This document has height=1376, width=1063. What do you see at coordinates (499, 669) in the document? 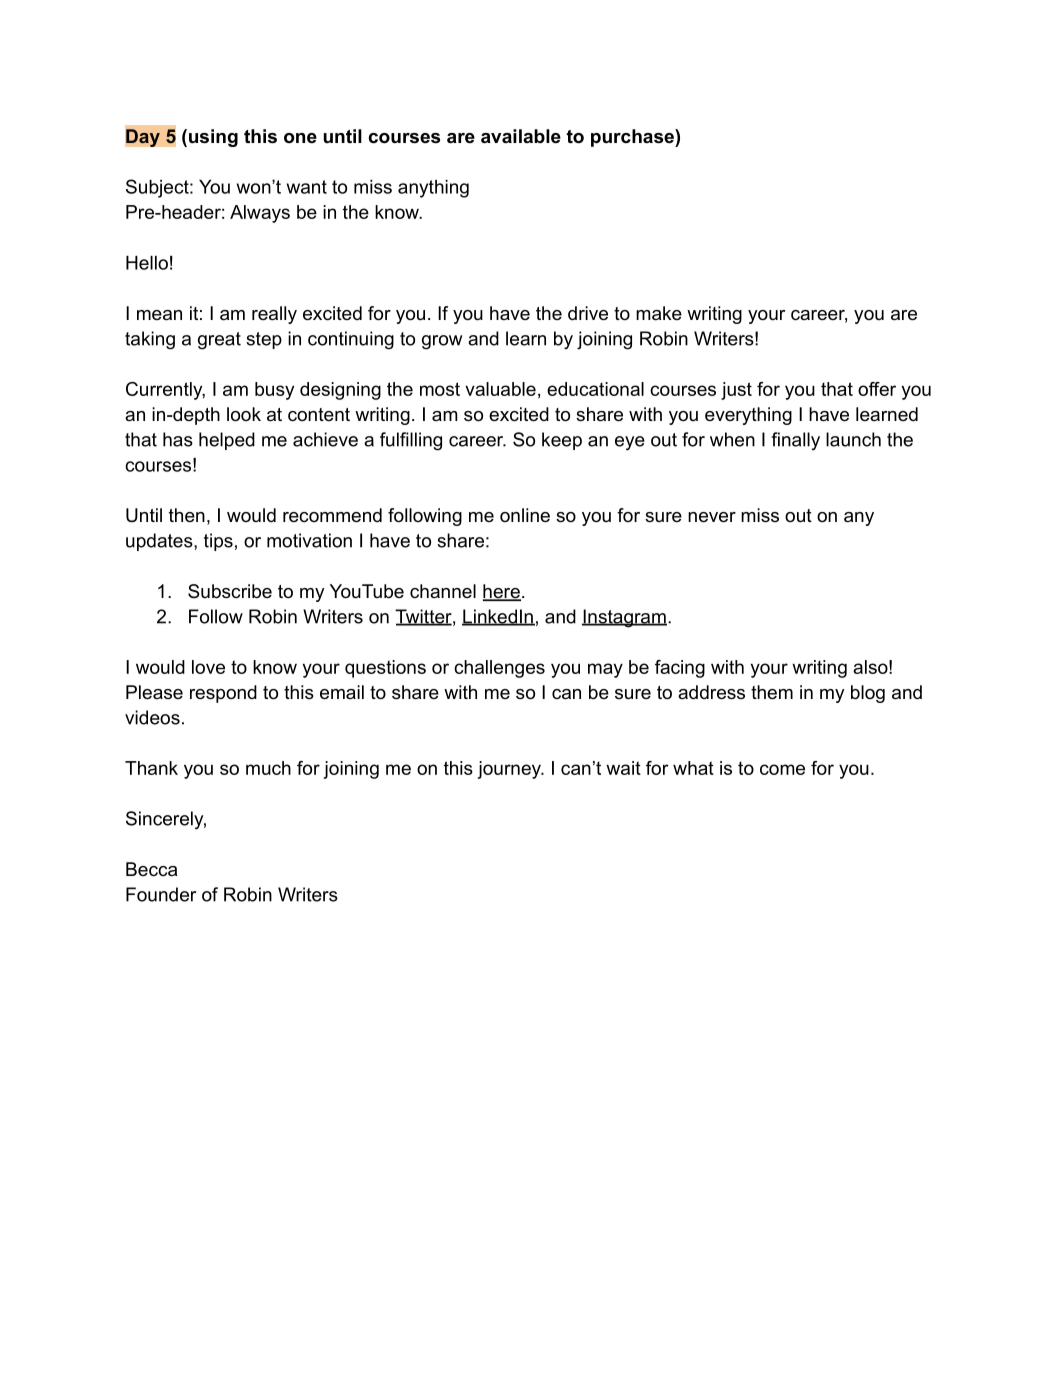
I see `challenges` at bounding box center [499, 669].
